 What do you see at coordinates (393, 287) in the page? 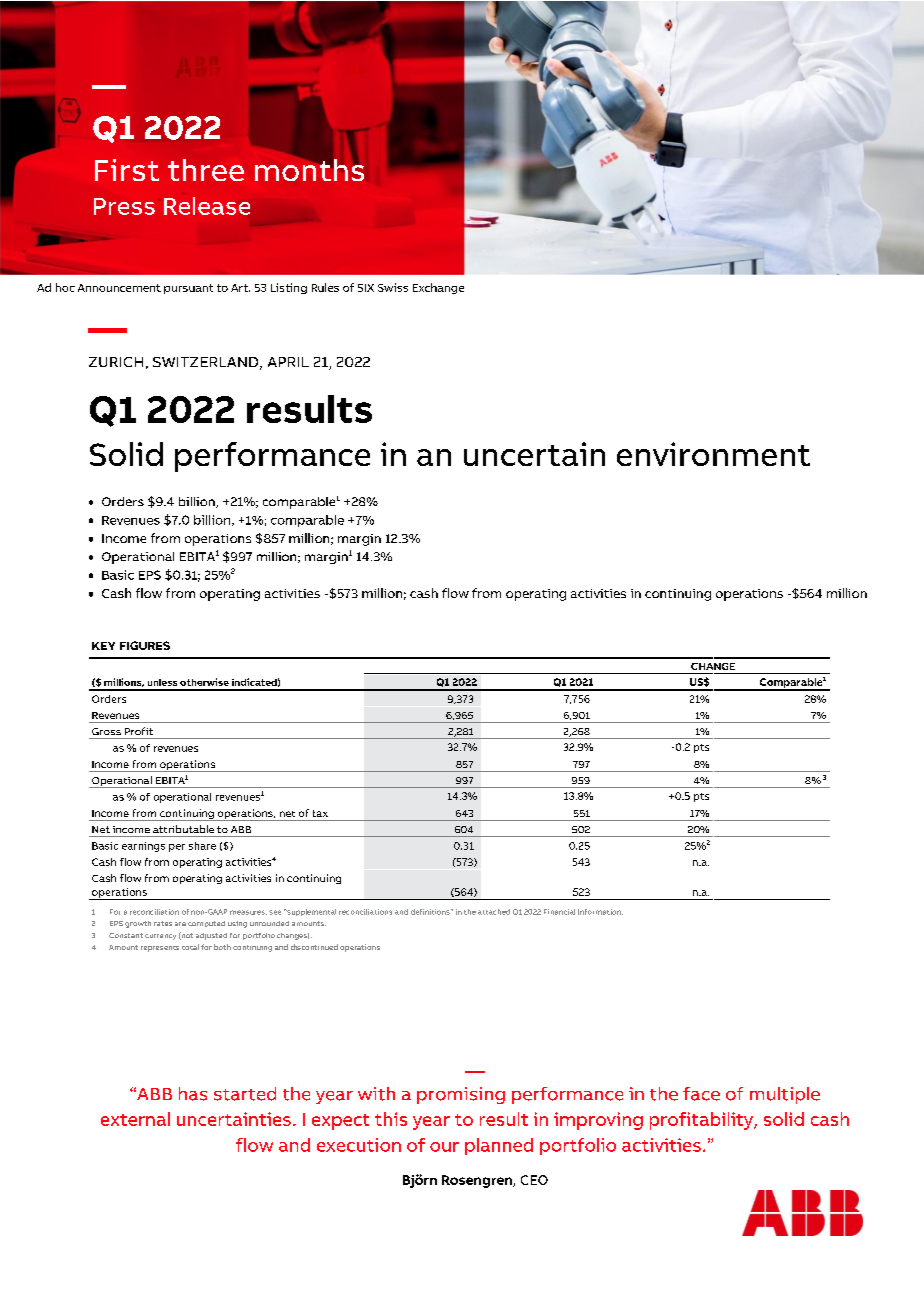
I see `Swiss` at bounding box center [393, 287].
